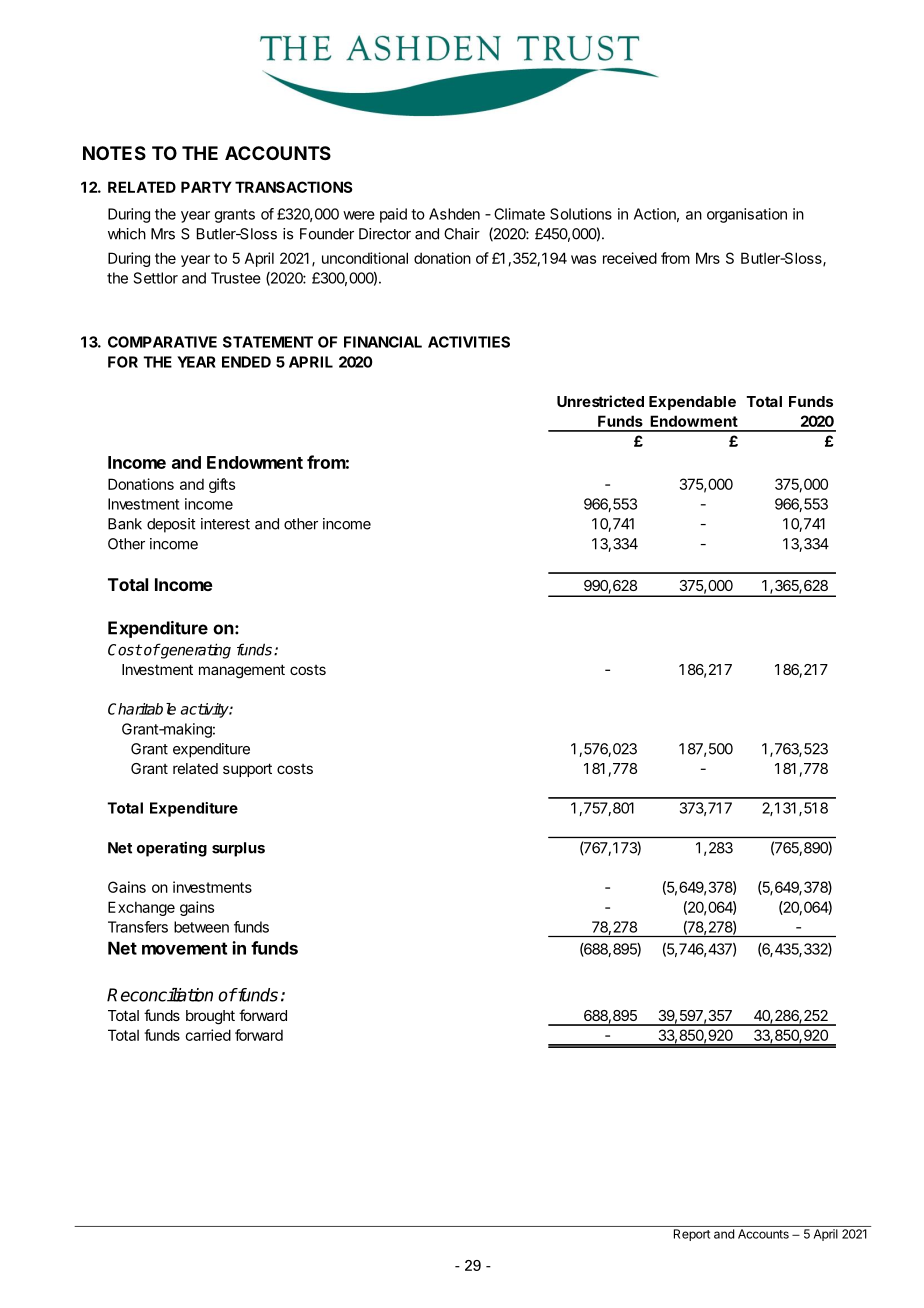 The height and width of the screenshot is (1308, 924). I want to click on management, so click(242, 671).
